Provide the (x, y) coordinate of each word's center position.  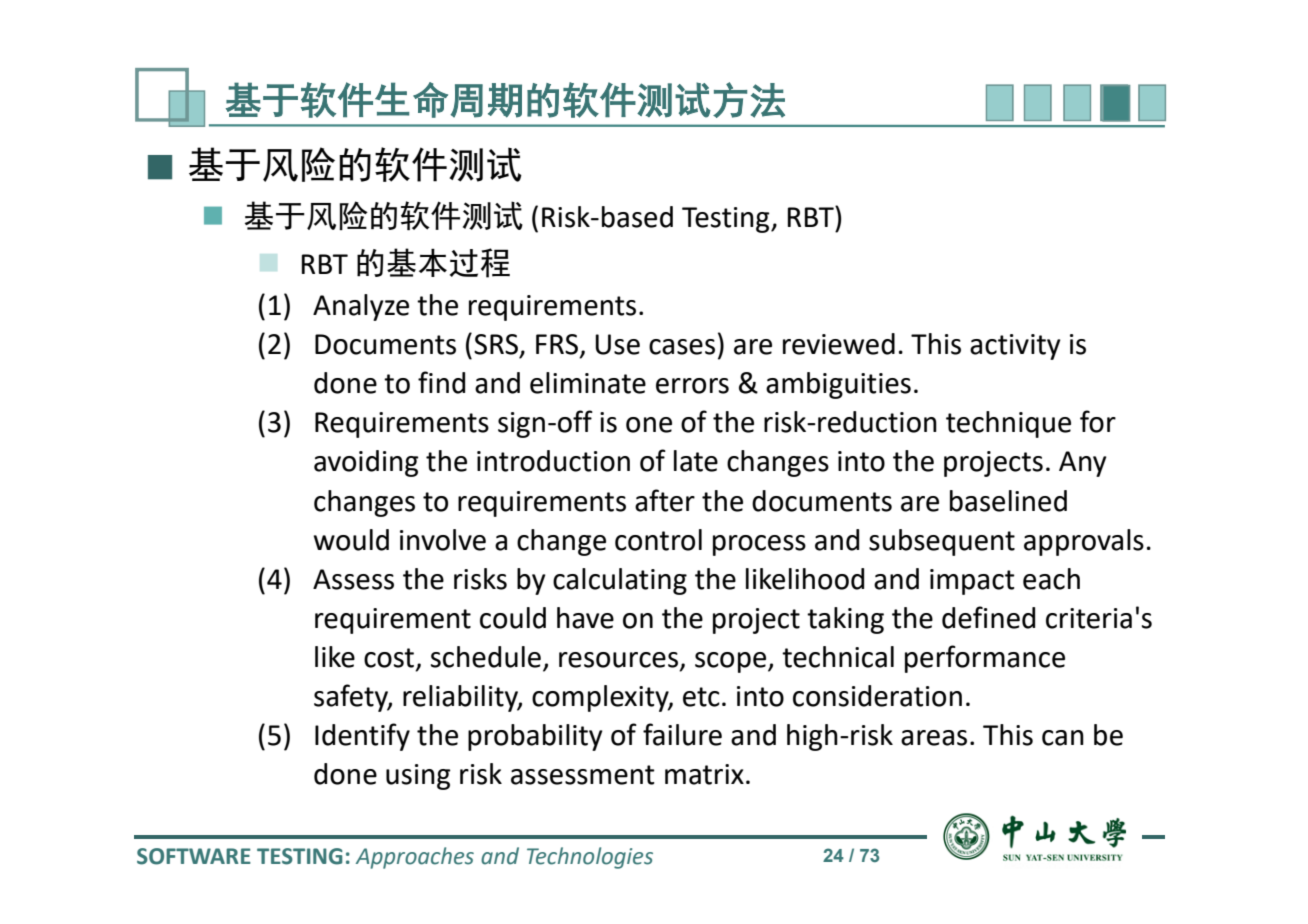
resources (618, 660)
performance (985, 659)
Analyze (361, 307)
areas (934, 738)
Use (617, 344)
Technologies (590, 858)
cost (389, 658)
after (665, 500)
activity (1015, 347)
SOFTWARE (194, 856)
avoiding (366, 463)
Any (1083, 464)
